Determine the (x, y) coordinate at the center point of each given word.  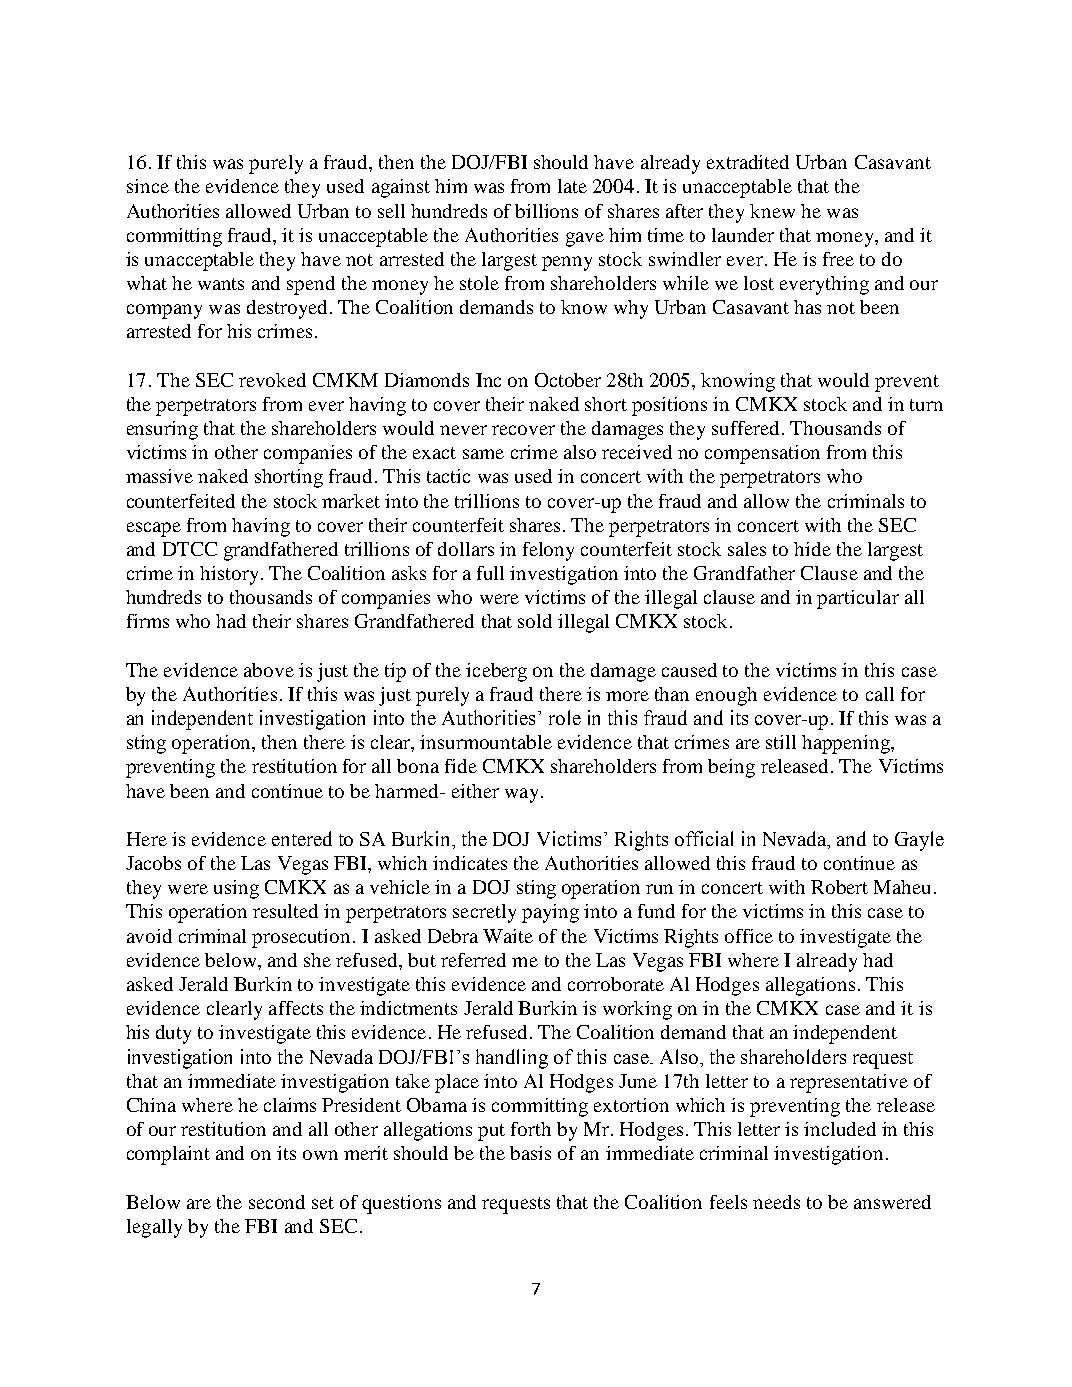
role (565, 717)
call (880, 694)
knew (772, 211)
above (269, 670)
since (148, 186)
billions (546, 211)
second (277, 1202)
